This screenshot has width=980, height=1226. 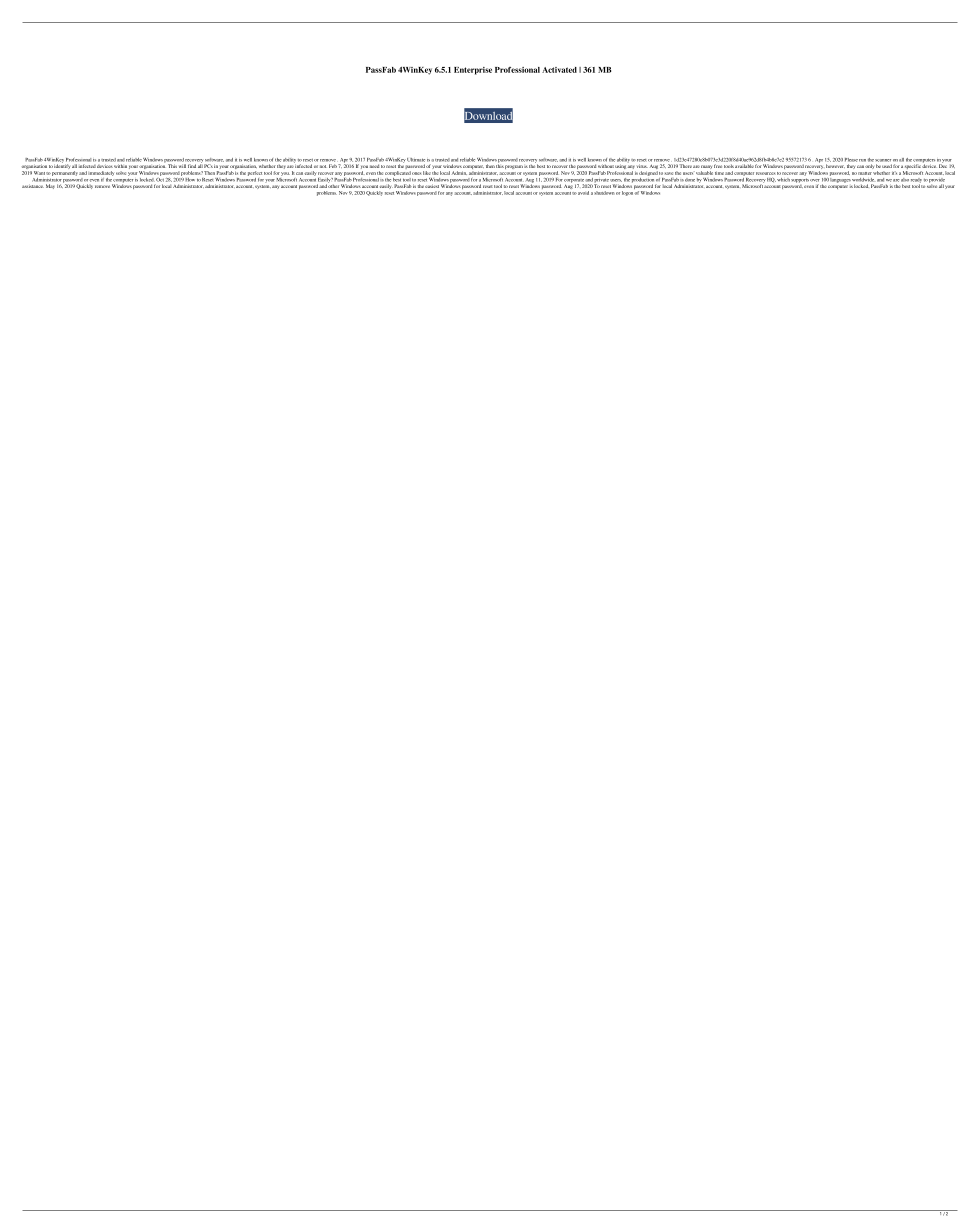 I want to click on scanner, so click(x=883, y=160).
